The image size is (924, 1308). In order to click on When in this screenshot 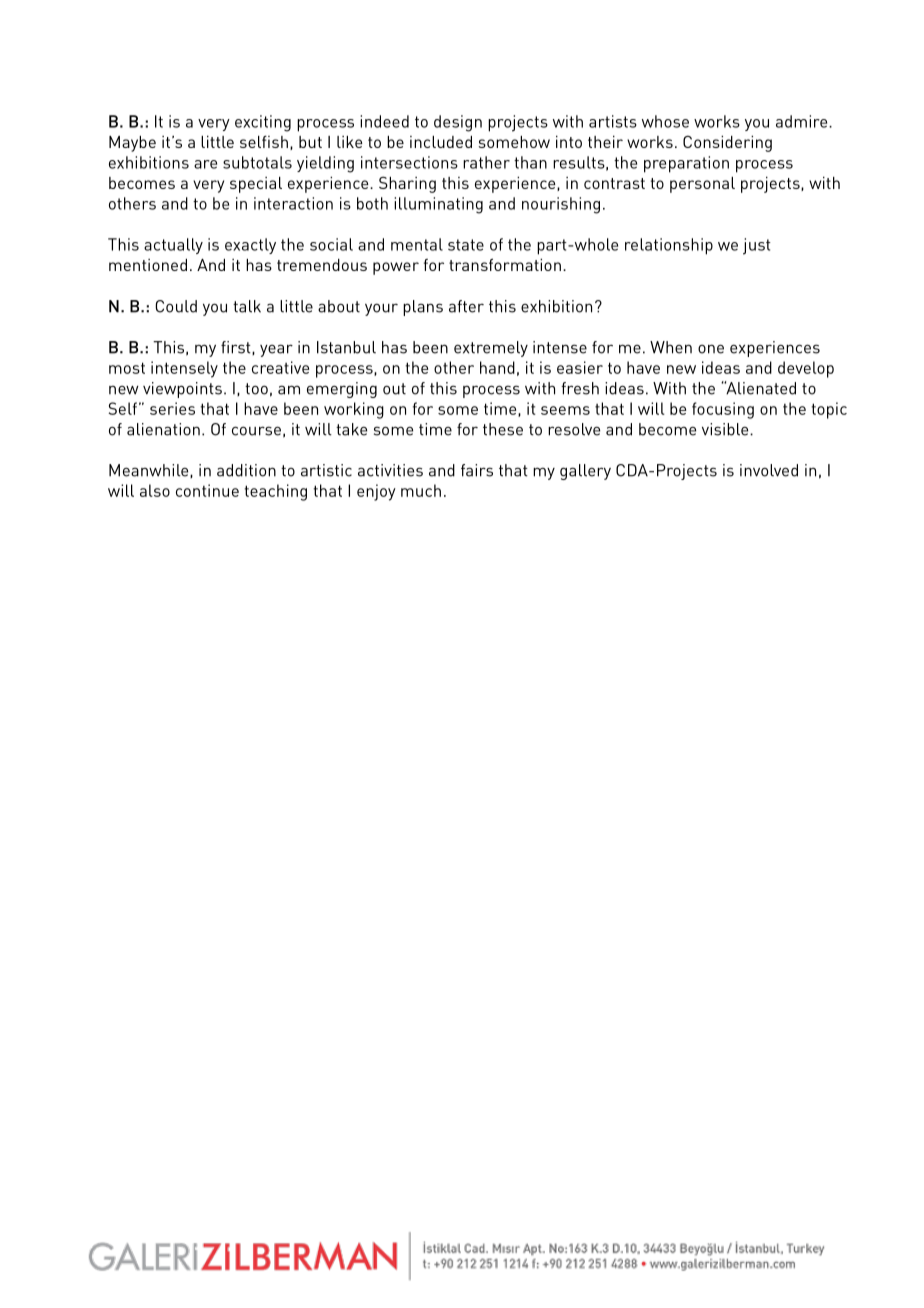, I will do `click(671, 347)`.
